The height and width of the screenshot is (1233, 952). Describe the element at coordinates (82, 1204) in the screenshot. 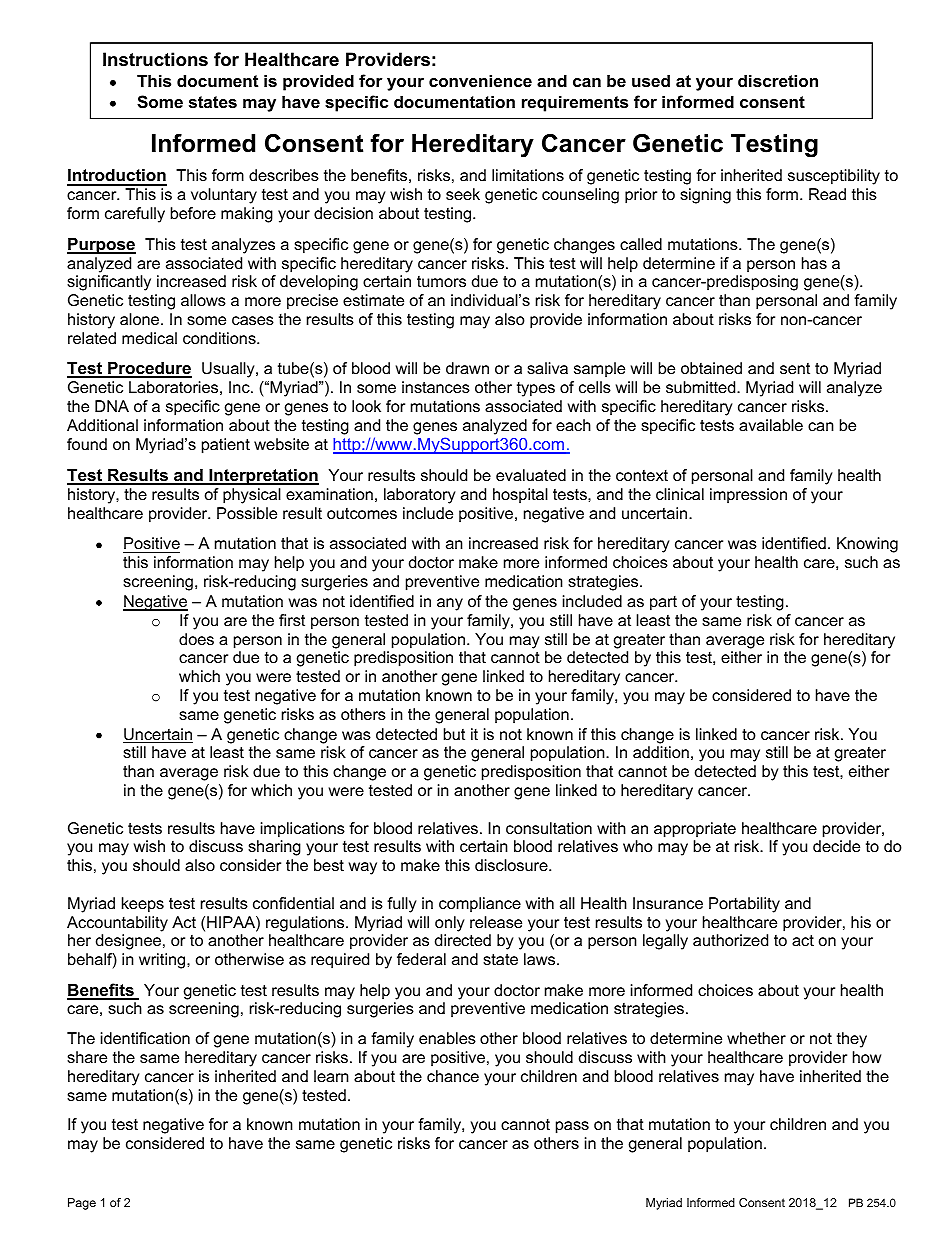

I see `Page` at that location.
